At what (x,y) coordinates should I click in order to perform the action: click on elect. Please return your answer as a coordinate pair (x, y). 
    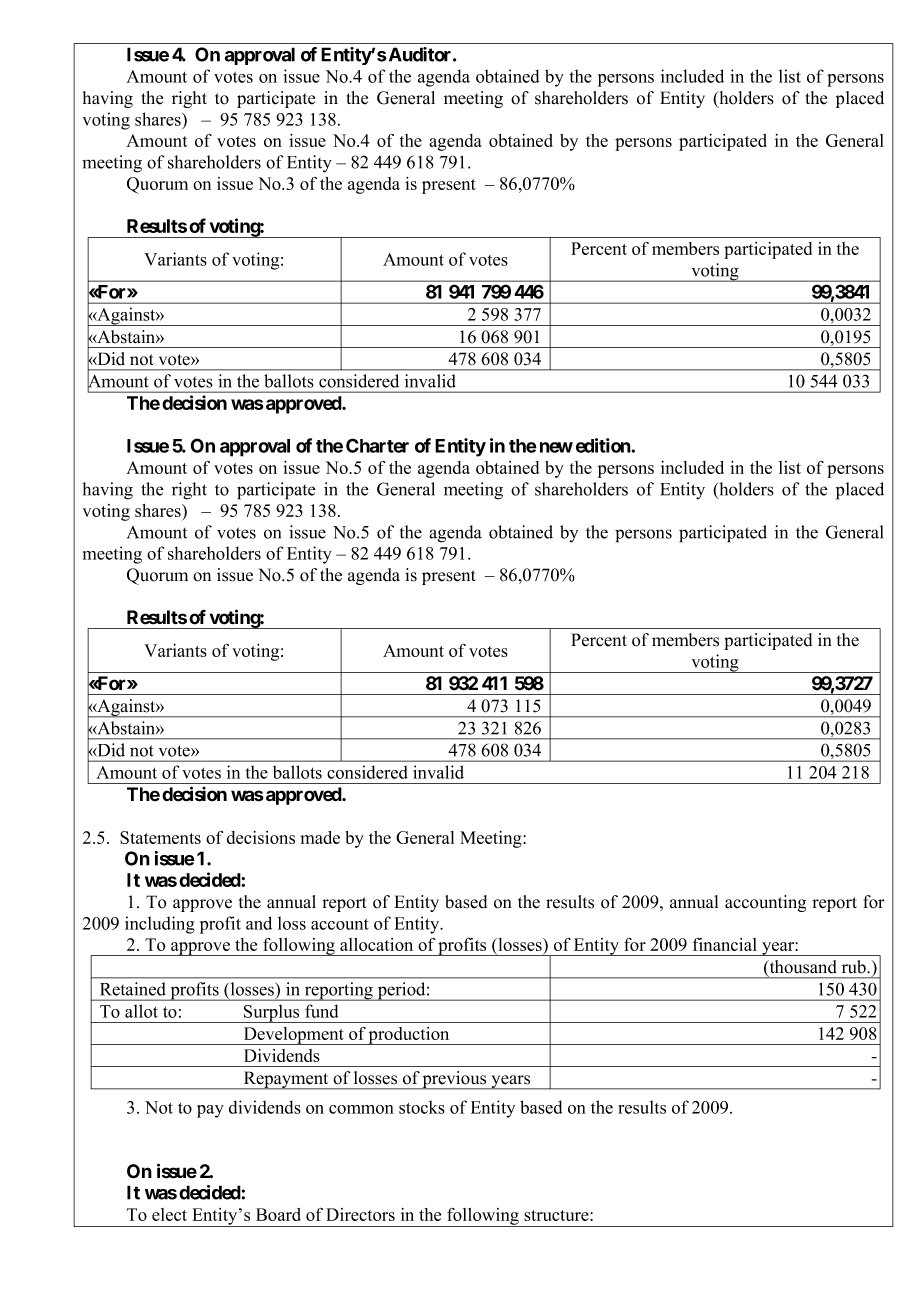
    Looking at the image, I should click on (169, 1214).
